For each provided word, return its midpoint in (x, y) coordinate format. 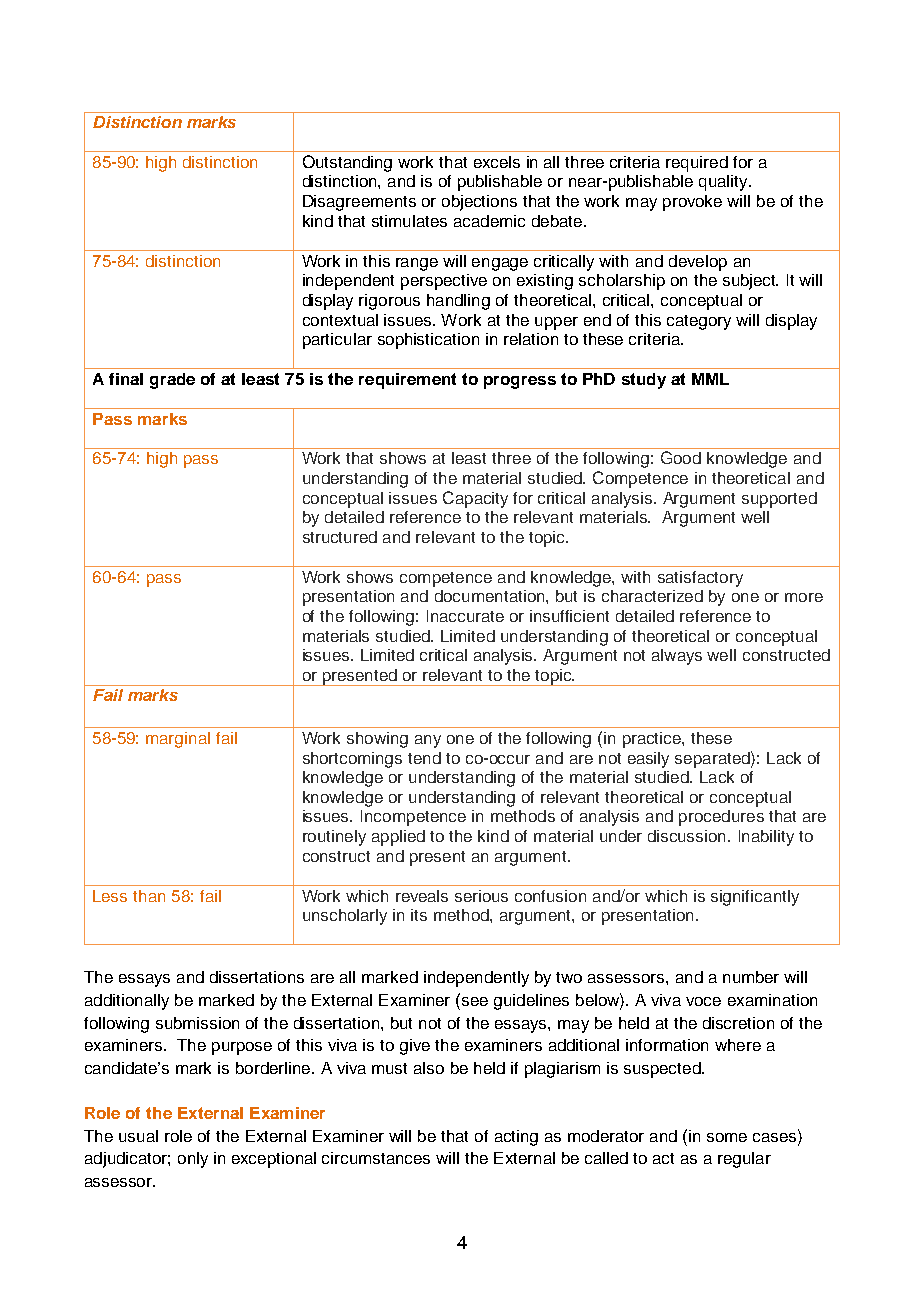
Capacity (475, 499)
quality (724, 183)
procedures (721, 818)
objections (479, 203)
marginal (178, 740)
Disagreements (359, 203)
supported (779, 500)
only (193, 1160)
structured (340, 537)
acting (516, 1138)
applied (398, 838)
